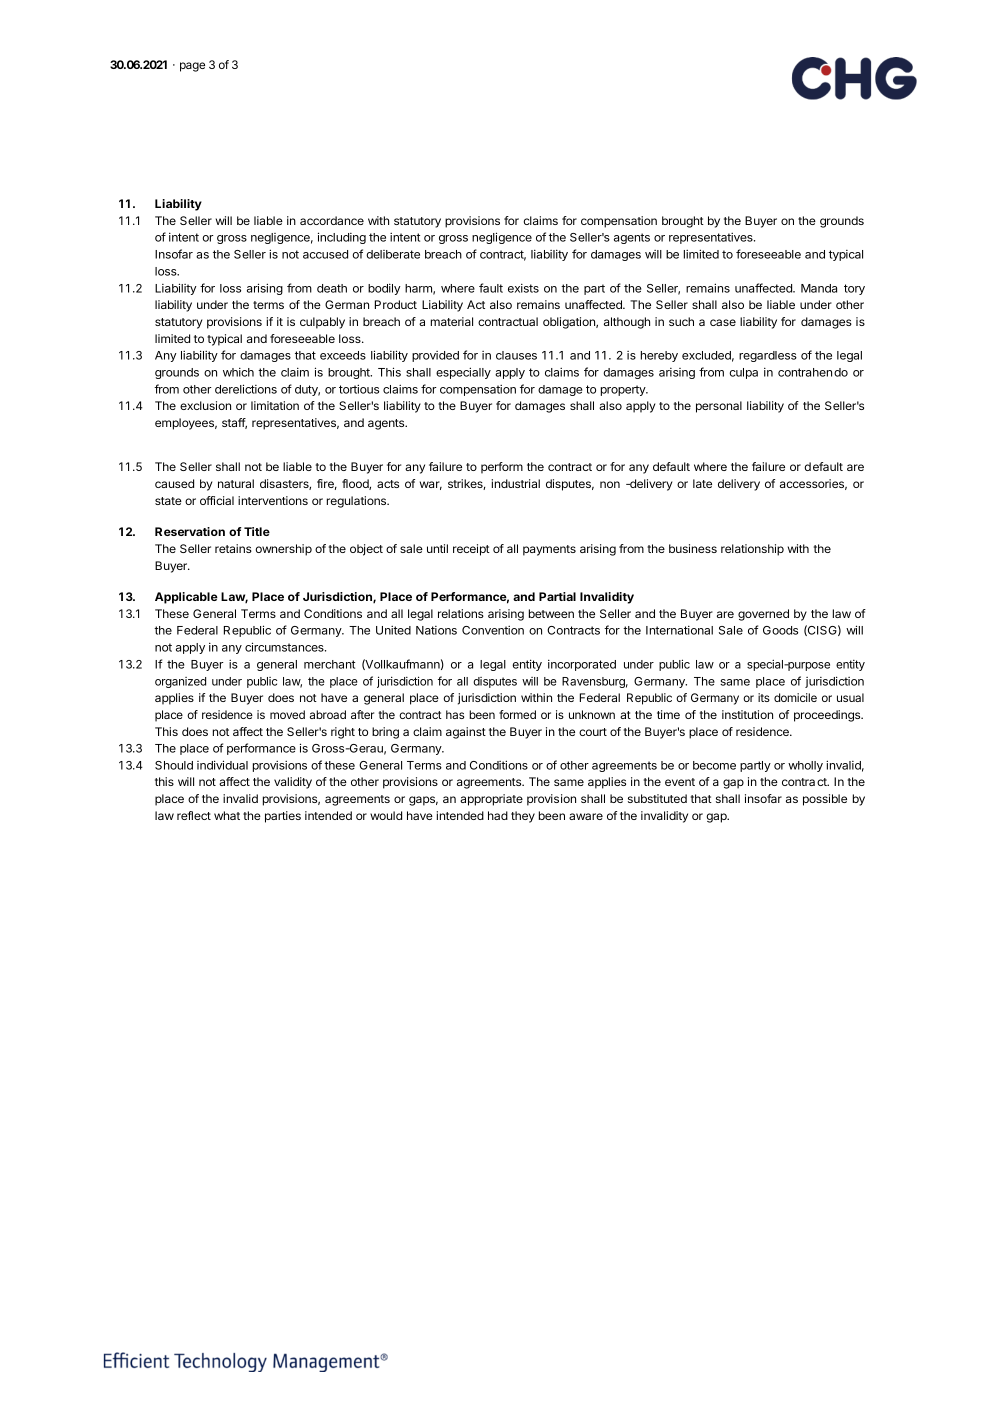 The width and height of the screenshot is (1005, 1421). What do you see at coordinates (275, 405) in the screenshot?
I see `limitation` at bounding box center [275, 405].
